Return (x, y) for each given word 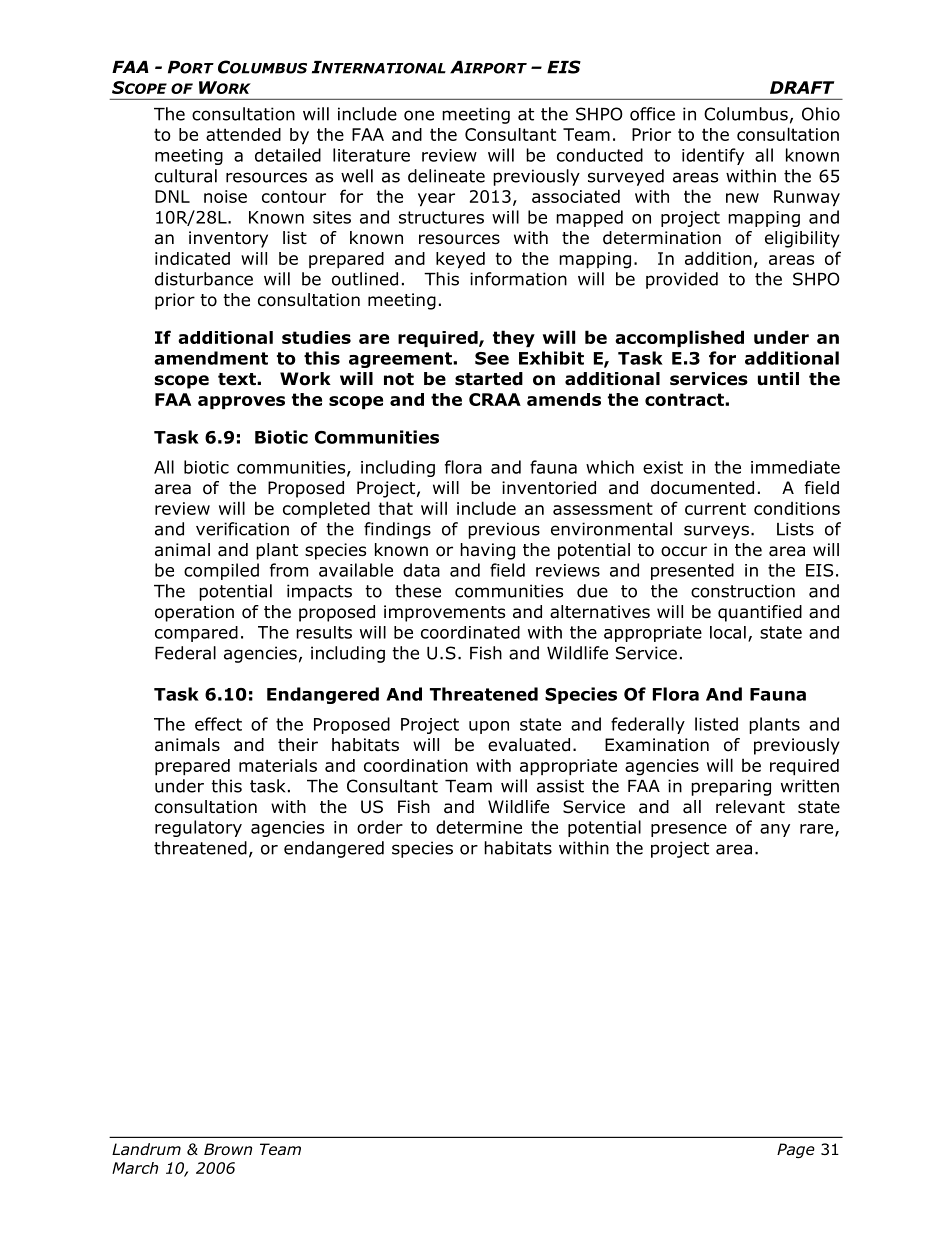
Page (796, 1150)
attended (243, 134)
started (489, 379)
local (728, 632)
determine (479, 827)
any (775, 830)
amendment (211, 358)
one (419, 115)
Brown (228, 1149)
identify (713, 156)
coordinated (470, 632)
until (778, 379)
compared (196, 634)
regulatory (198, 828)
